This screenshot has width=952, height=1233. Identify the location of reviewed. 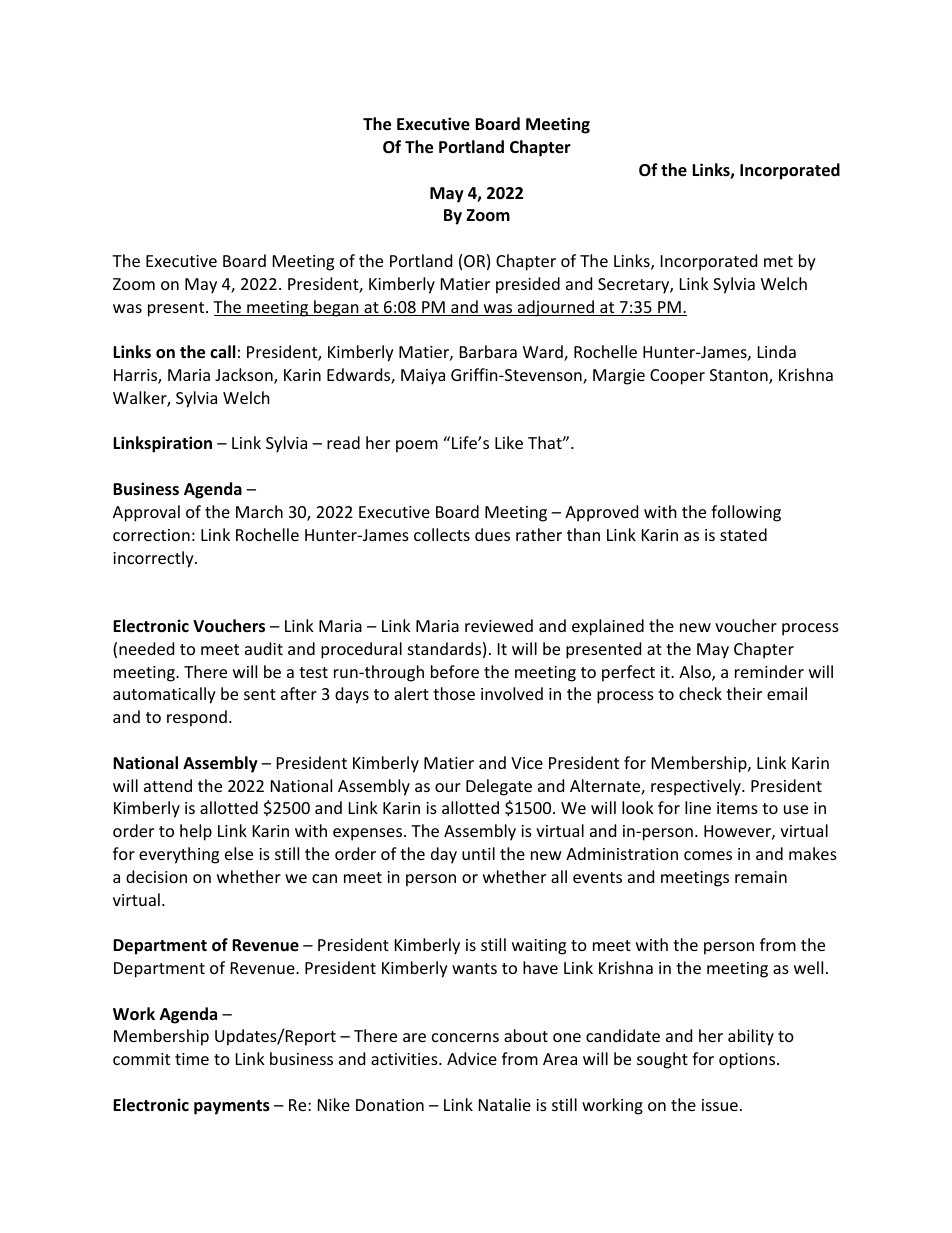
(499, 625).
